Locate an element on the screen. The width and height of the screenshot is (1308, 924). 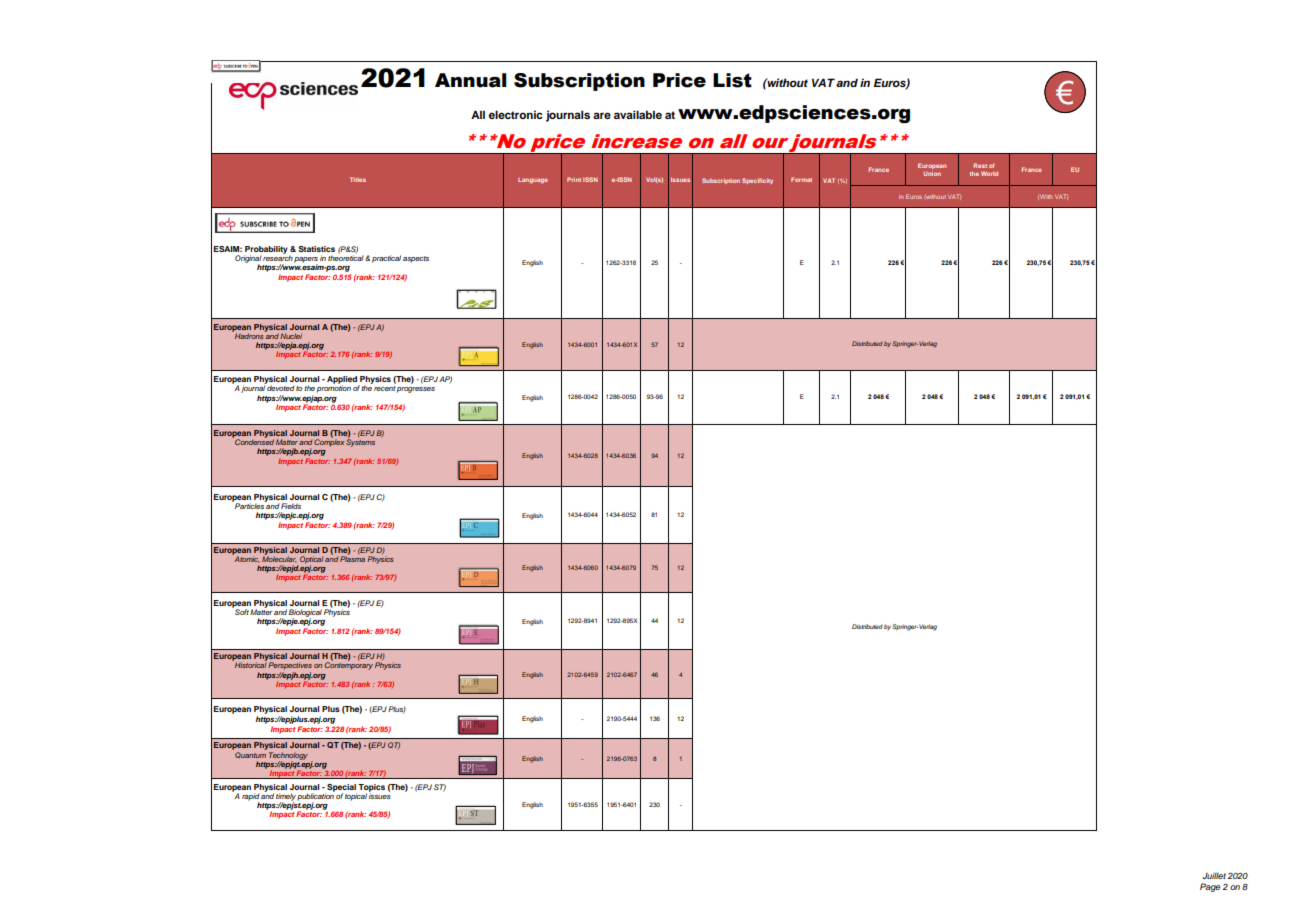
Page is located at coordinates (1210, 887).
